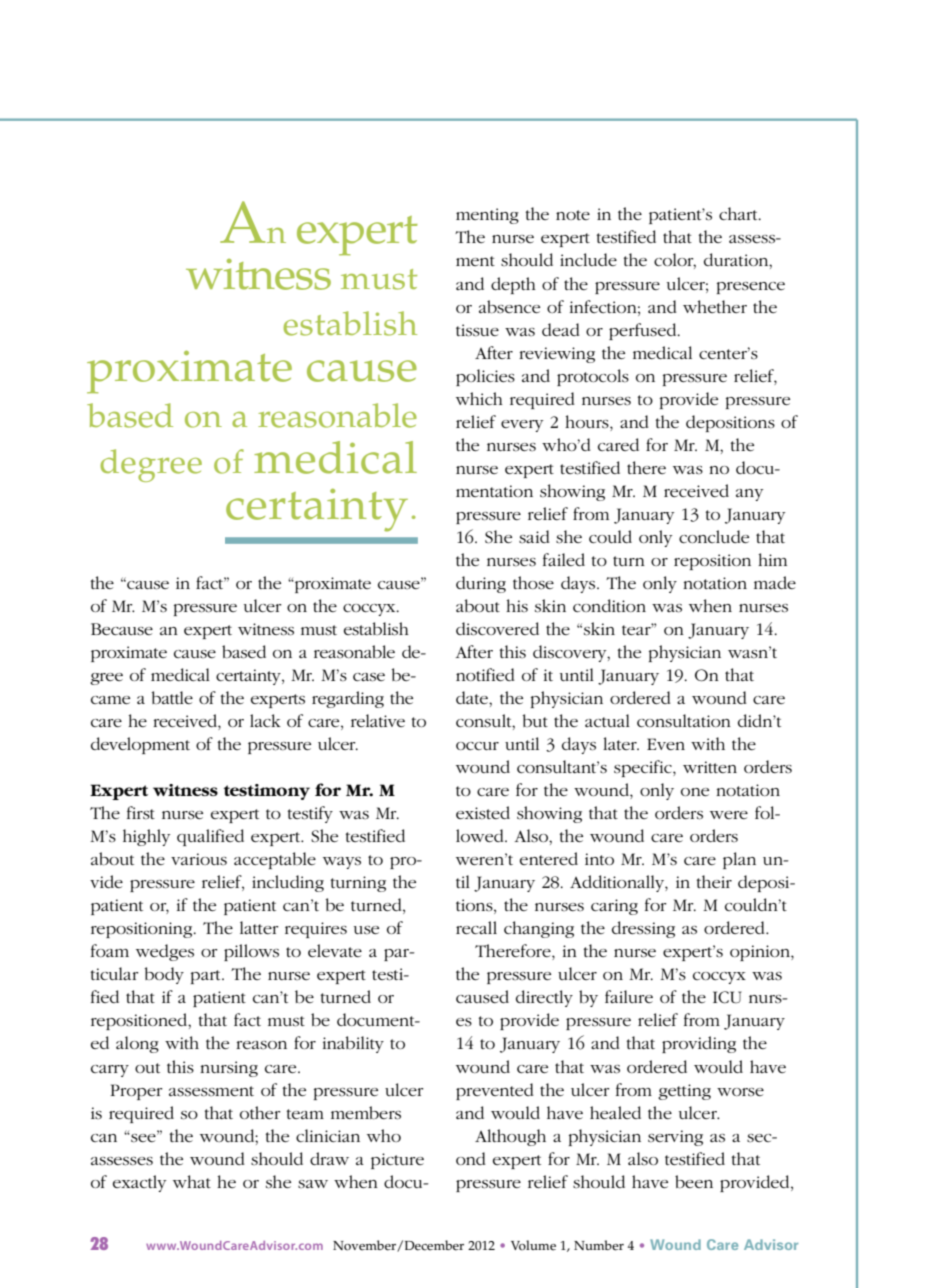  What do you see at coordinates (739, 213) in the screenshot?
I see `chart` at bounding box center [739, 213].
